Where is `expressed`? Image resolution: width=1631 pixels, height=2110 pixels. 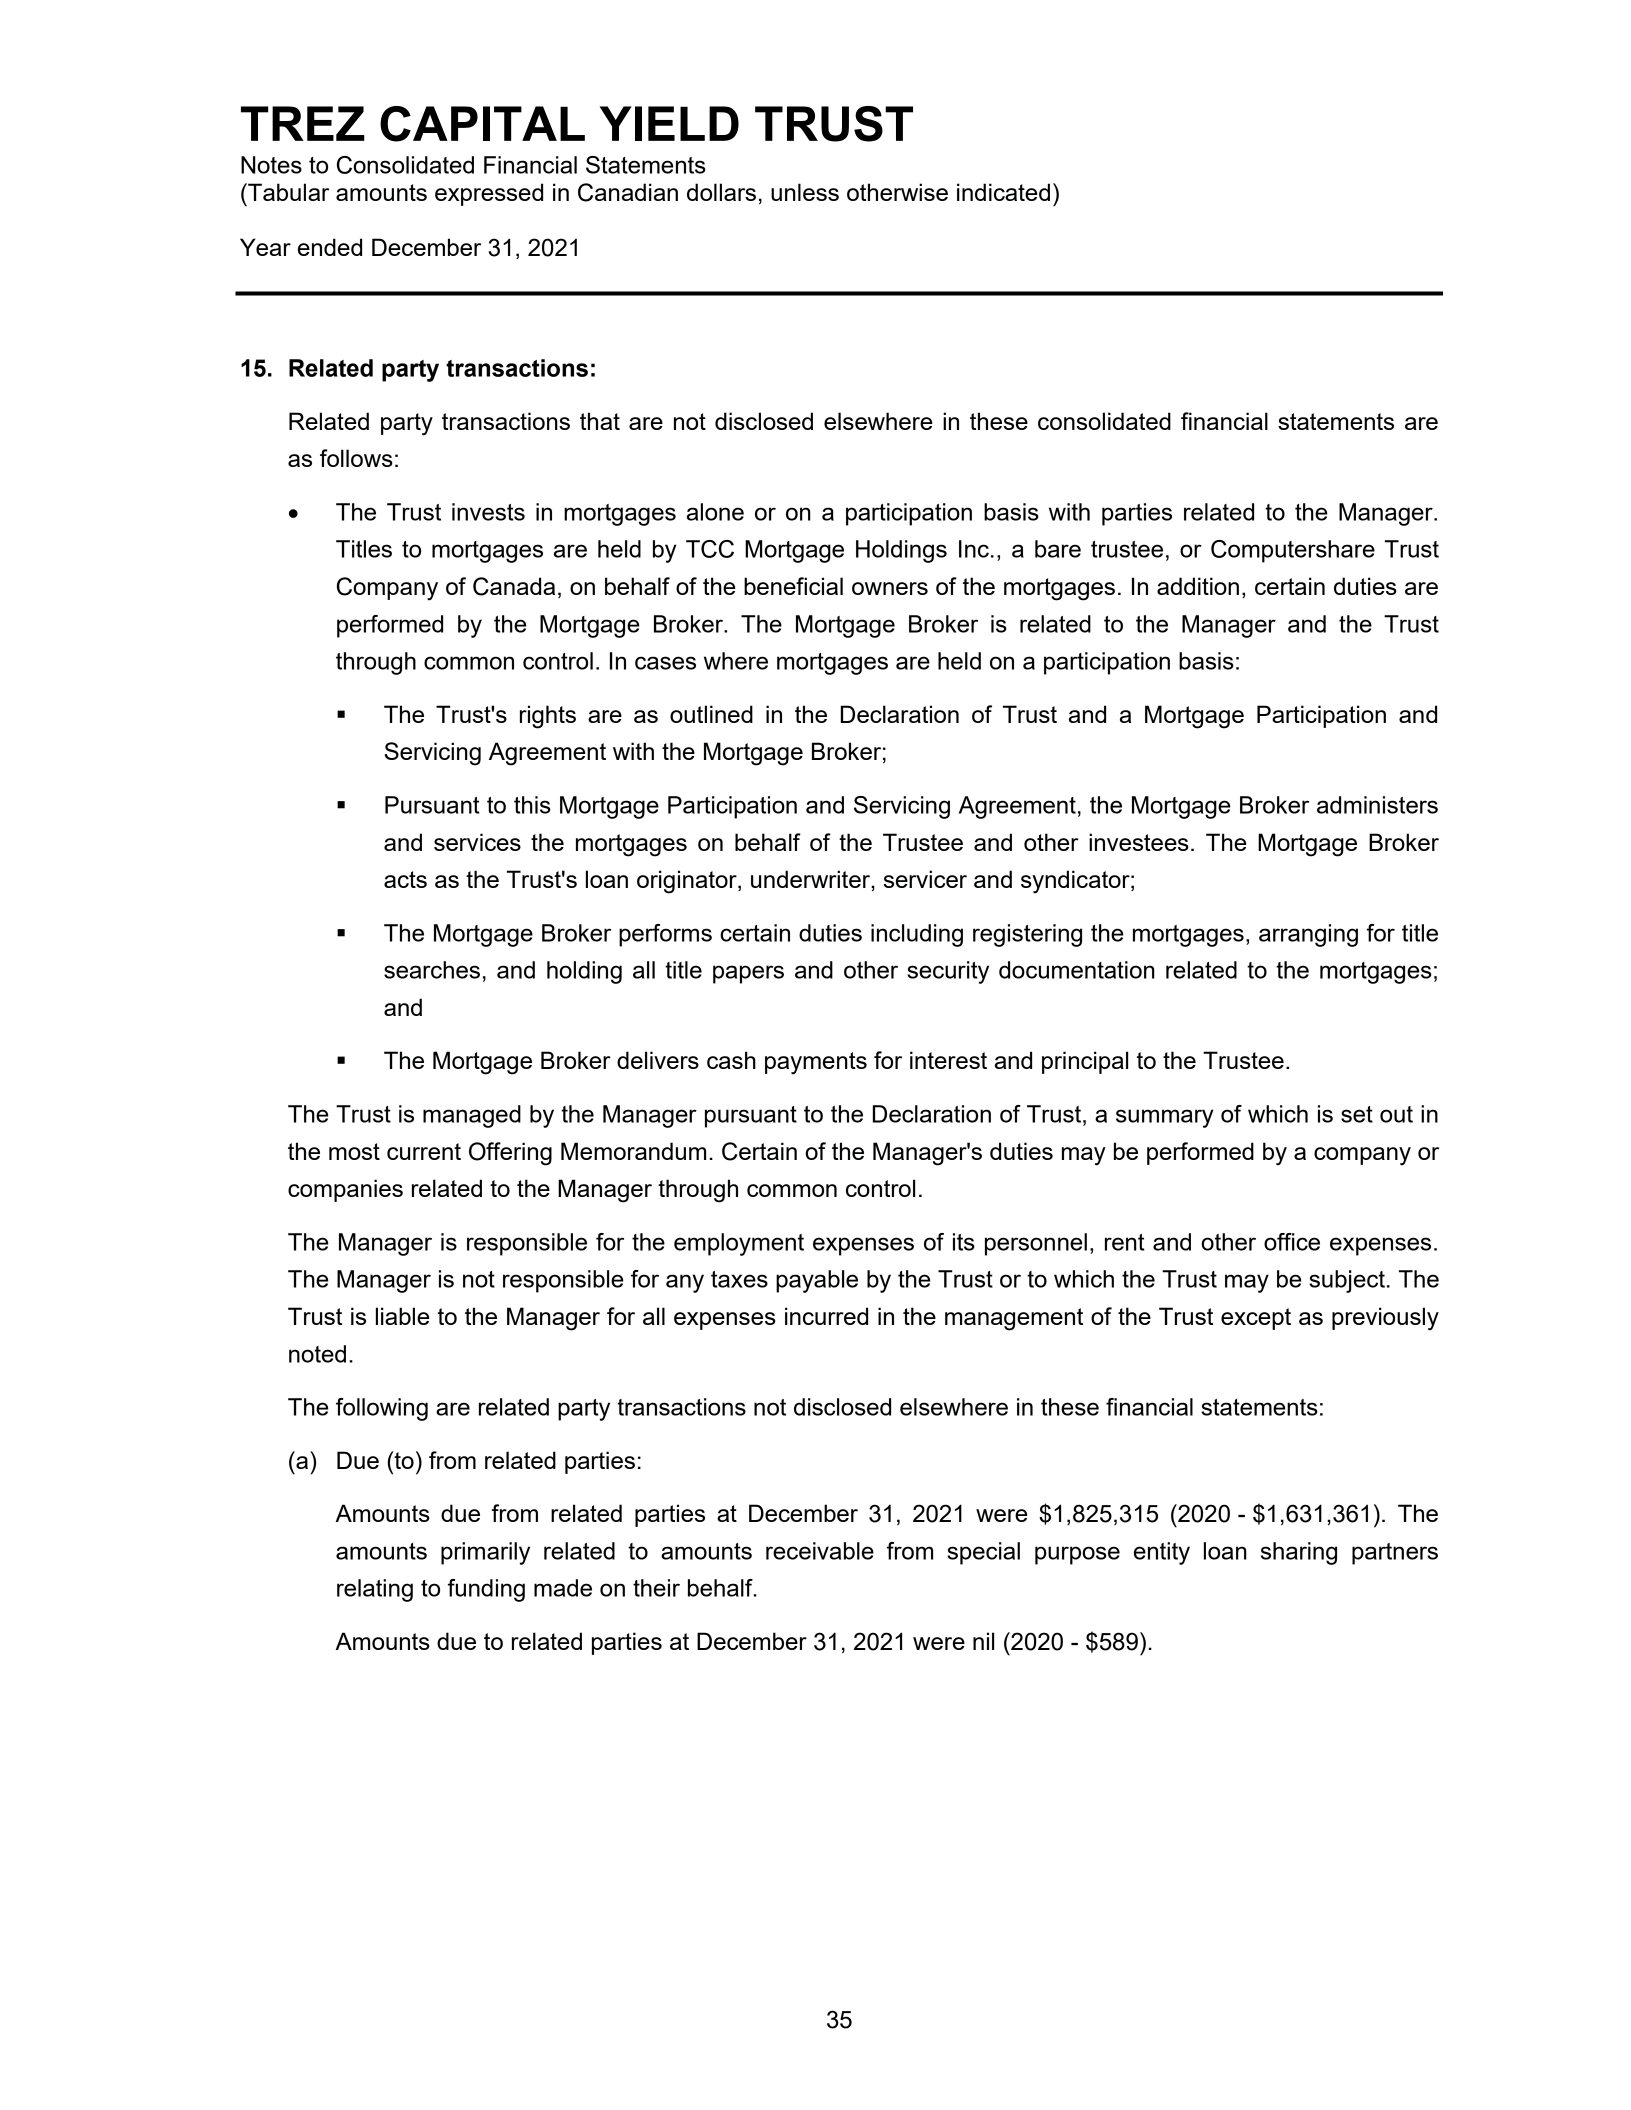 expressed is located at coordinates (489, 194).
